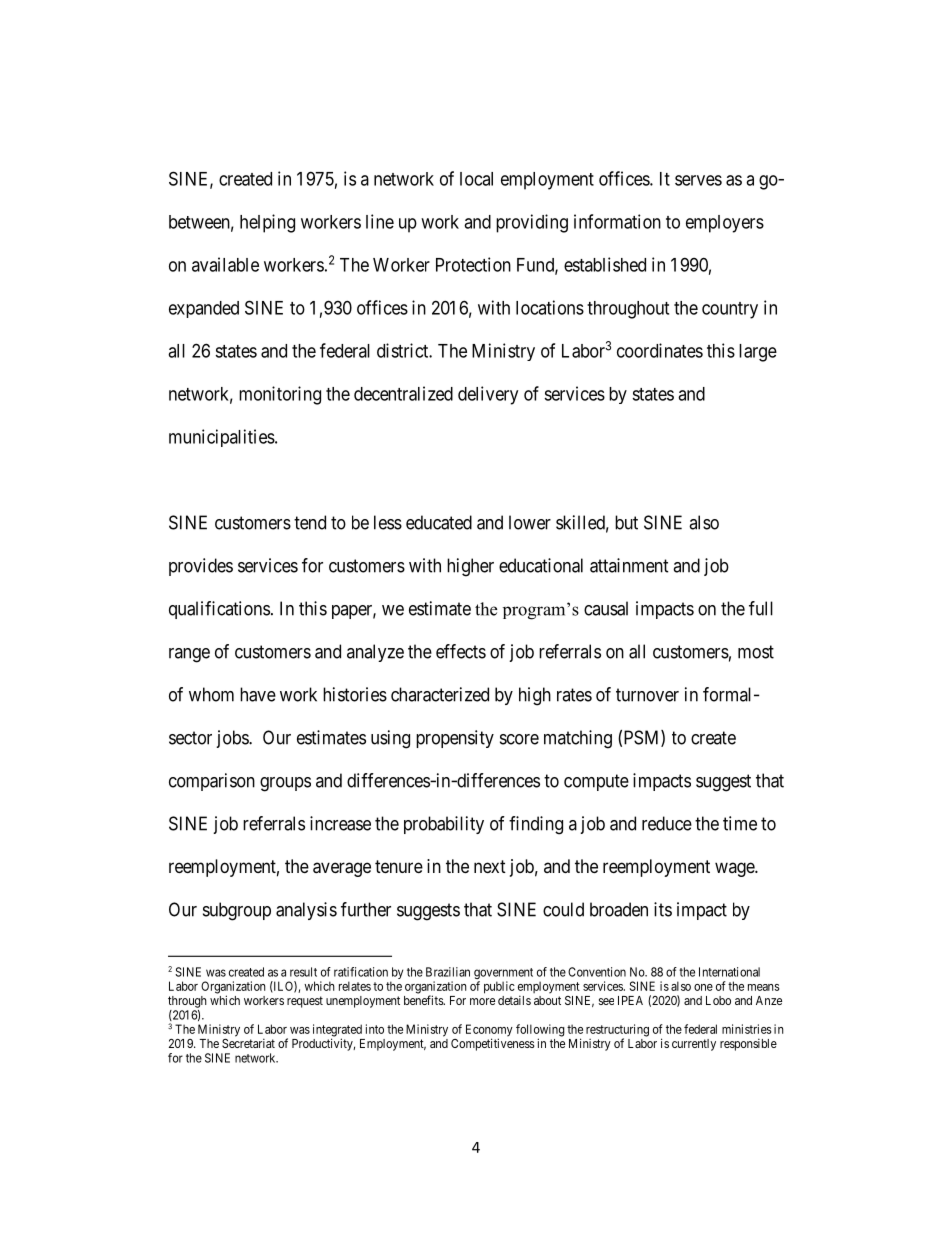  Describe the element at coordinates (476, 179) in the screenshot. I see `local` at that location.
